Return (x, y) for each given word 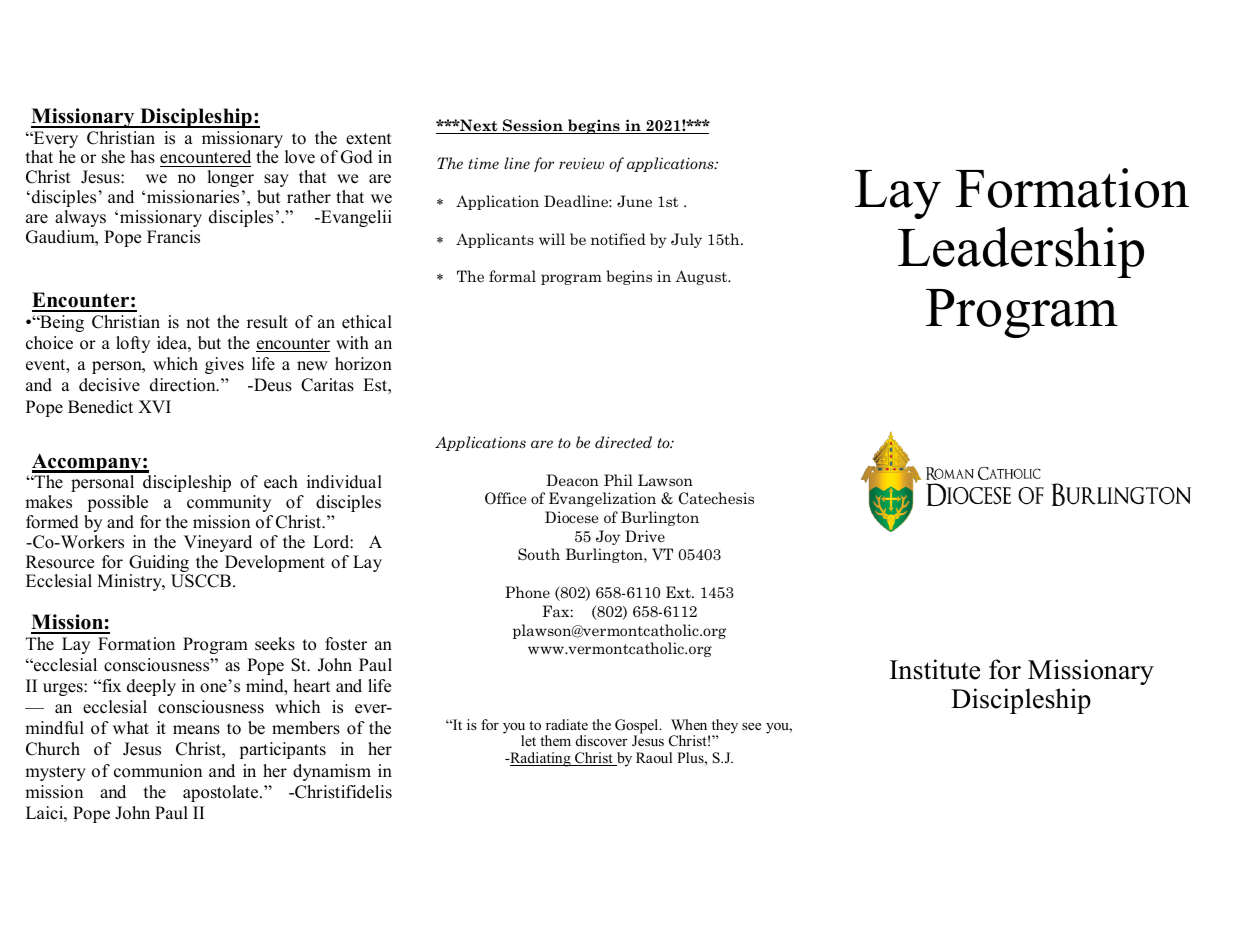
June (634, 201)
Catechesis (716, 498)
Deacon (572, 480)
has (143, 157)
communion (158, 771)
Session (533, 126)
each (281, 482)
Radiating (540, 759)
